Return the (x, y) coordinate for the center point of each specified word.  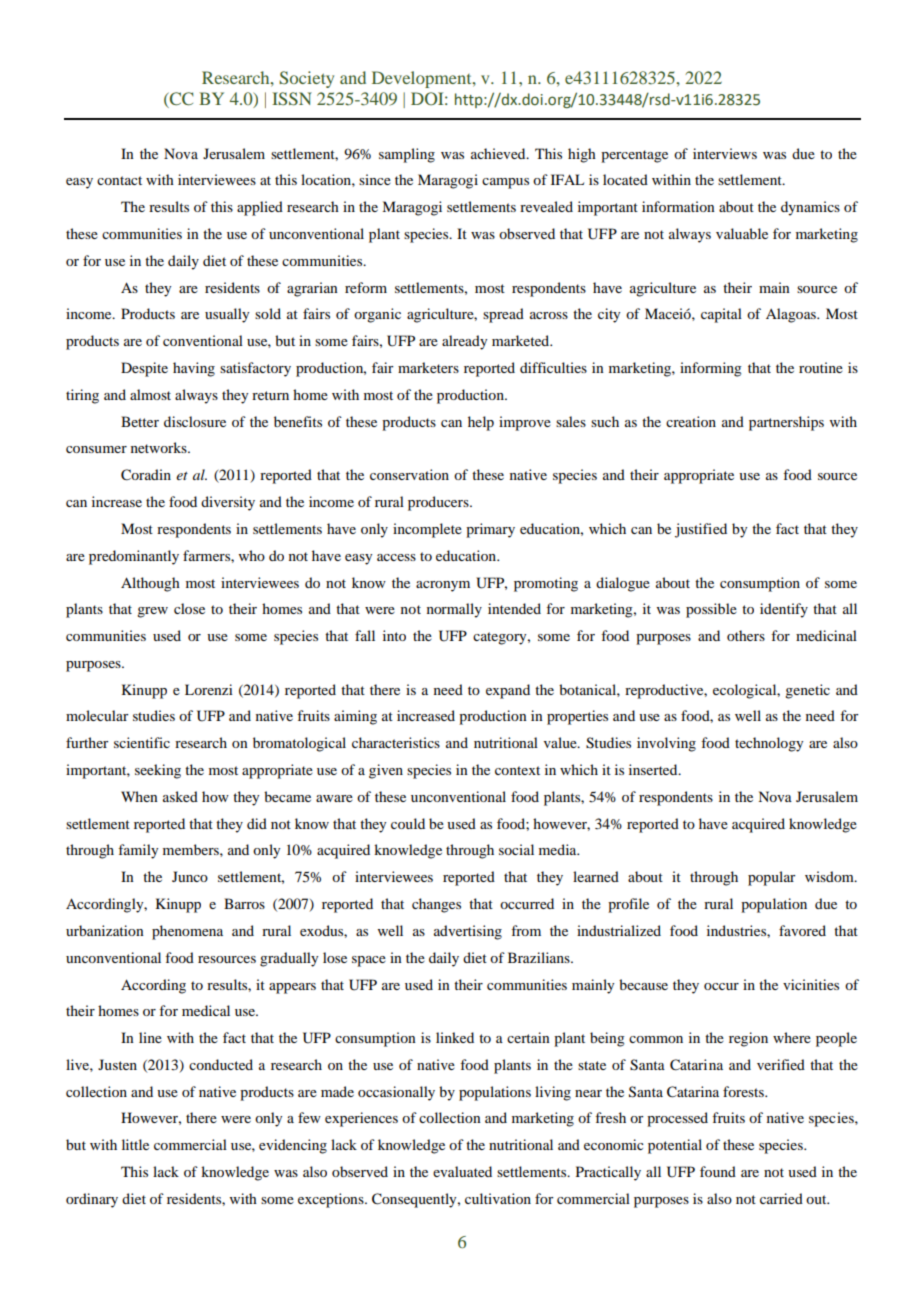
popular (772, 878)
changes (436, 905)
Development (423, 79)
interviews (725, 153)
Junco (190, 876)
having (194, 369)
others (746, 635)
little (135, 1144)
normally (454, 610)
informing (711, 369)
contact (119, 180)
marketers (428, 367)
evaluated (462, 1171)
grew (152, 612)
